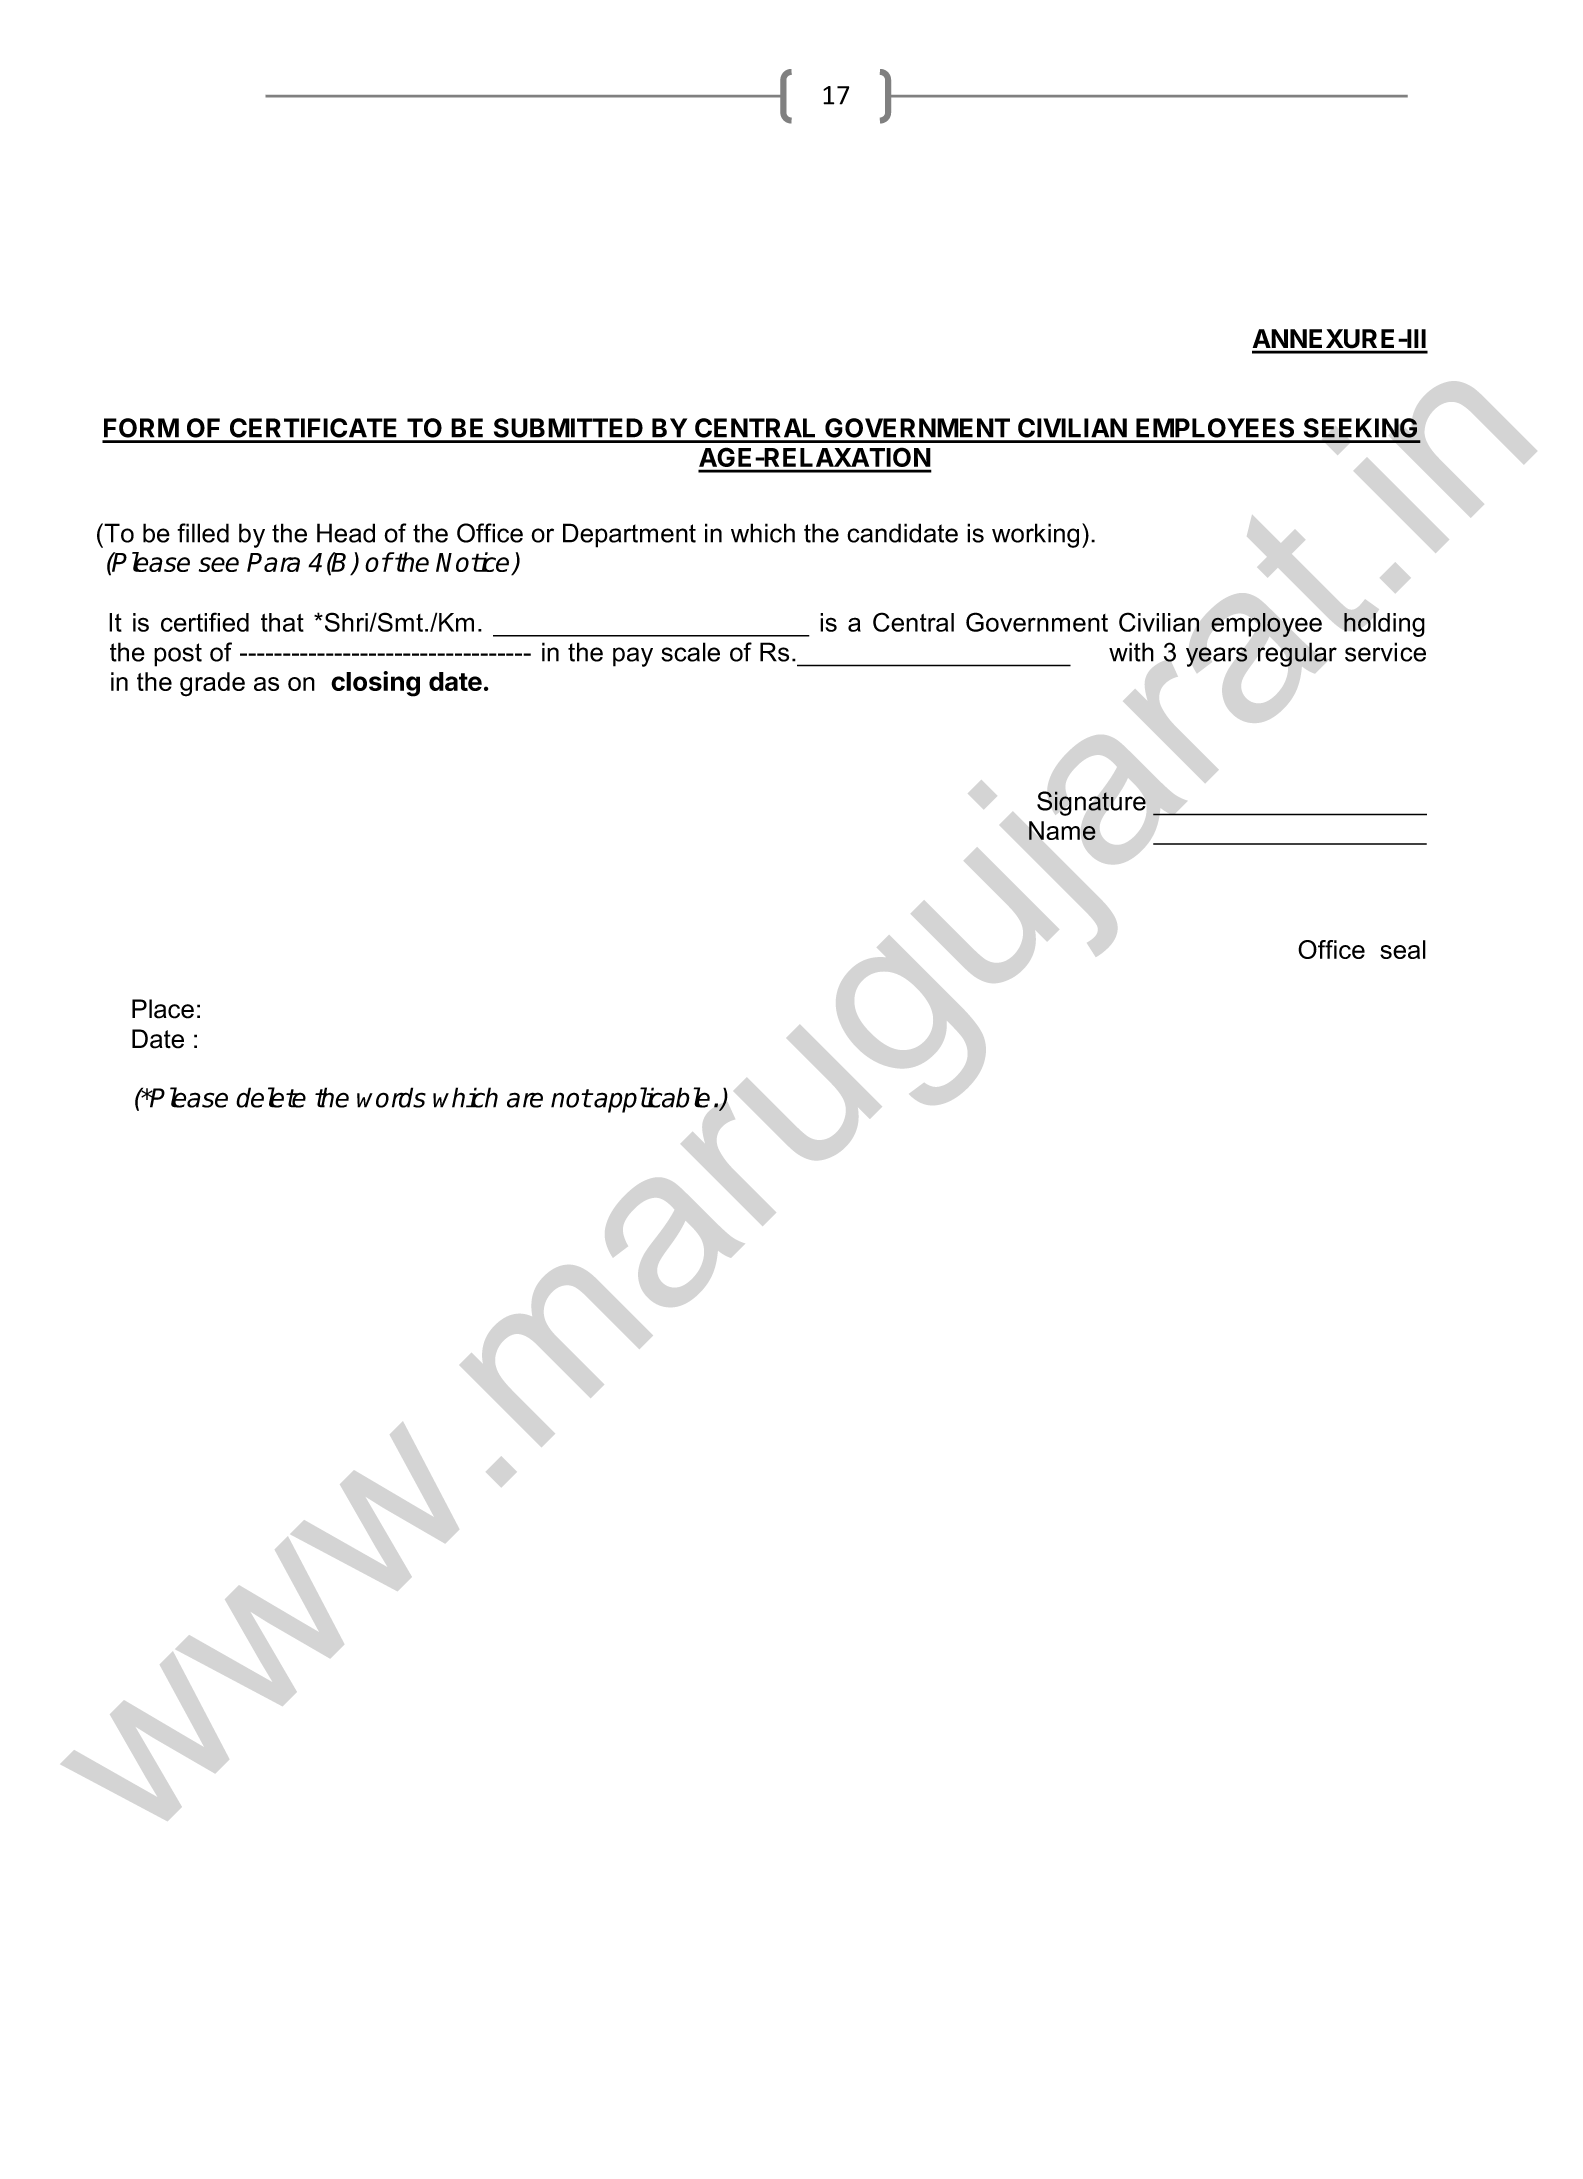 This page has height=2179, width=1583. Describe the element at coordinates (178, 655) in the page. I see `post` at that location.
